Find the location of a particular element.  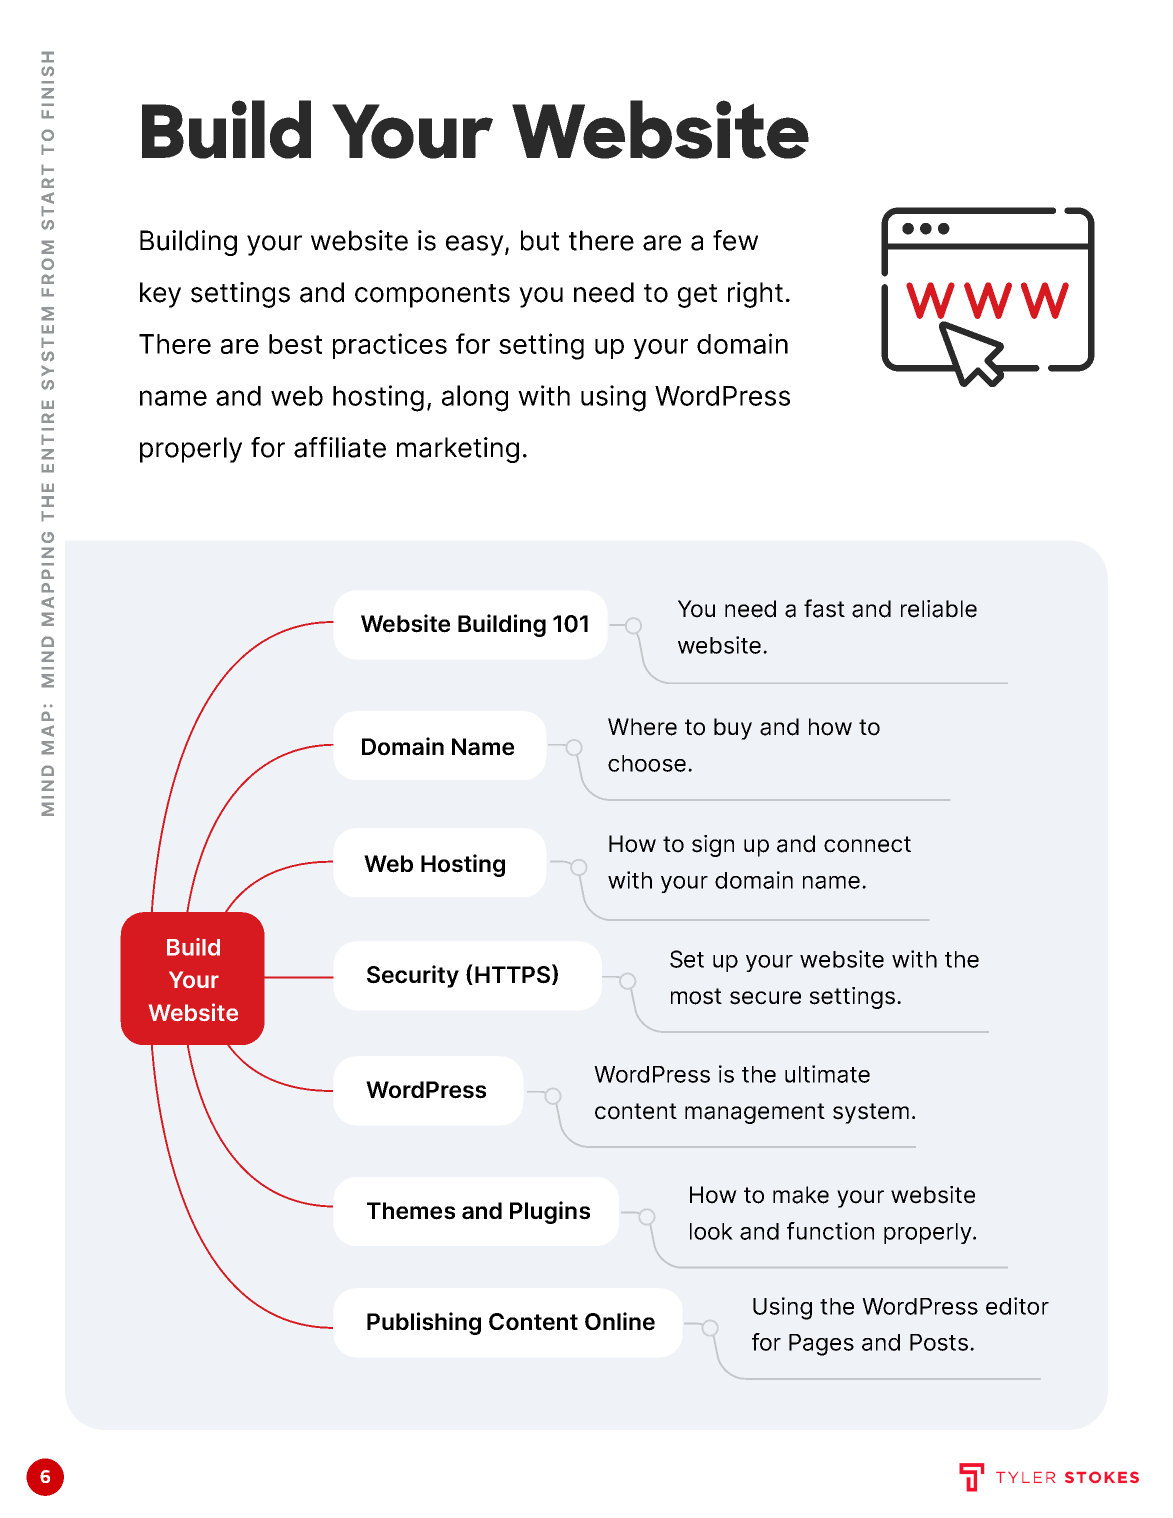

Publishing is located at coordinates (424, 1323).
